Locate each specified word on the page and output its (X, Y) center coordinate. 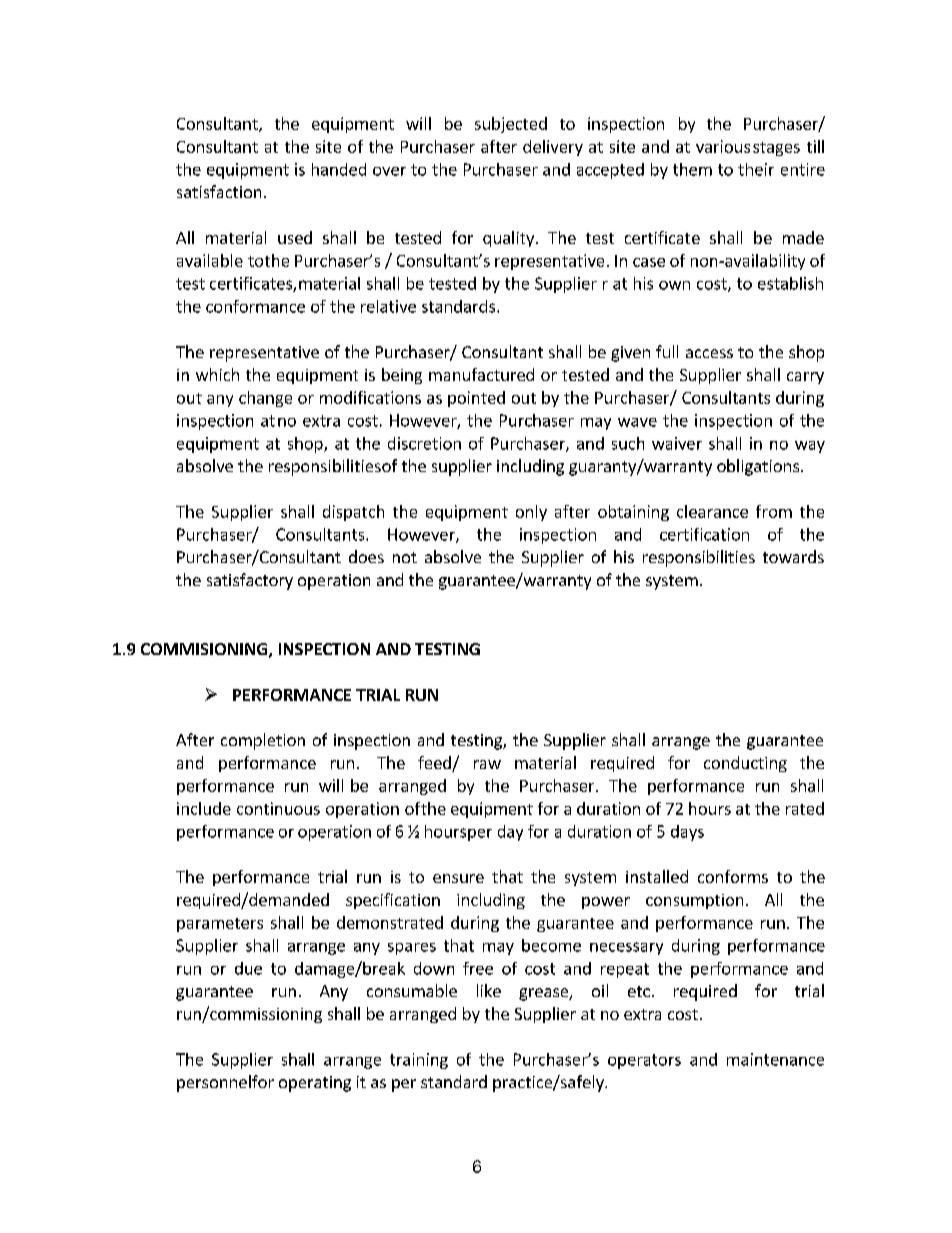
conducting (745, 764)
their (756, 169)
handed (339, 169)
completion (263, 741)
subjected (511, 125)
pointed (476, 399)
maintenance (775, 1059)
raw (487, 764)
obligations (759, 467)
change (265, 399)
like (489, 990)
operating (315, 1084)
